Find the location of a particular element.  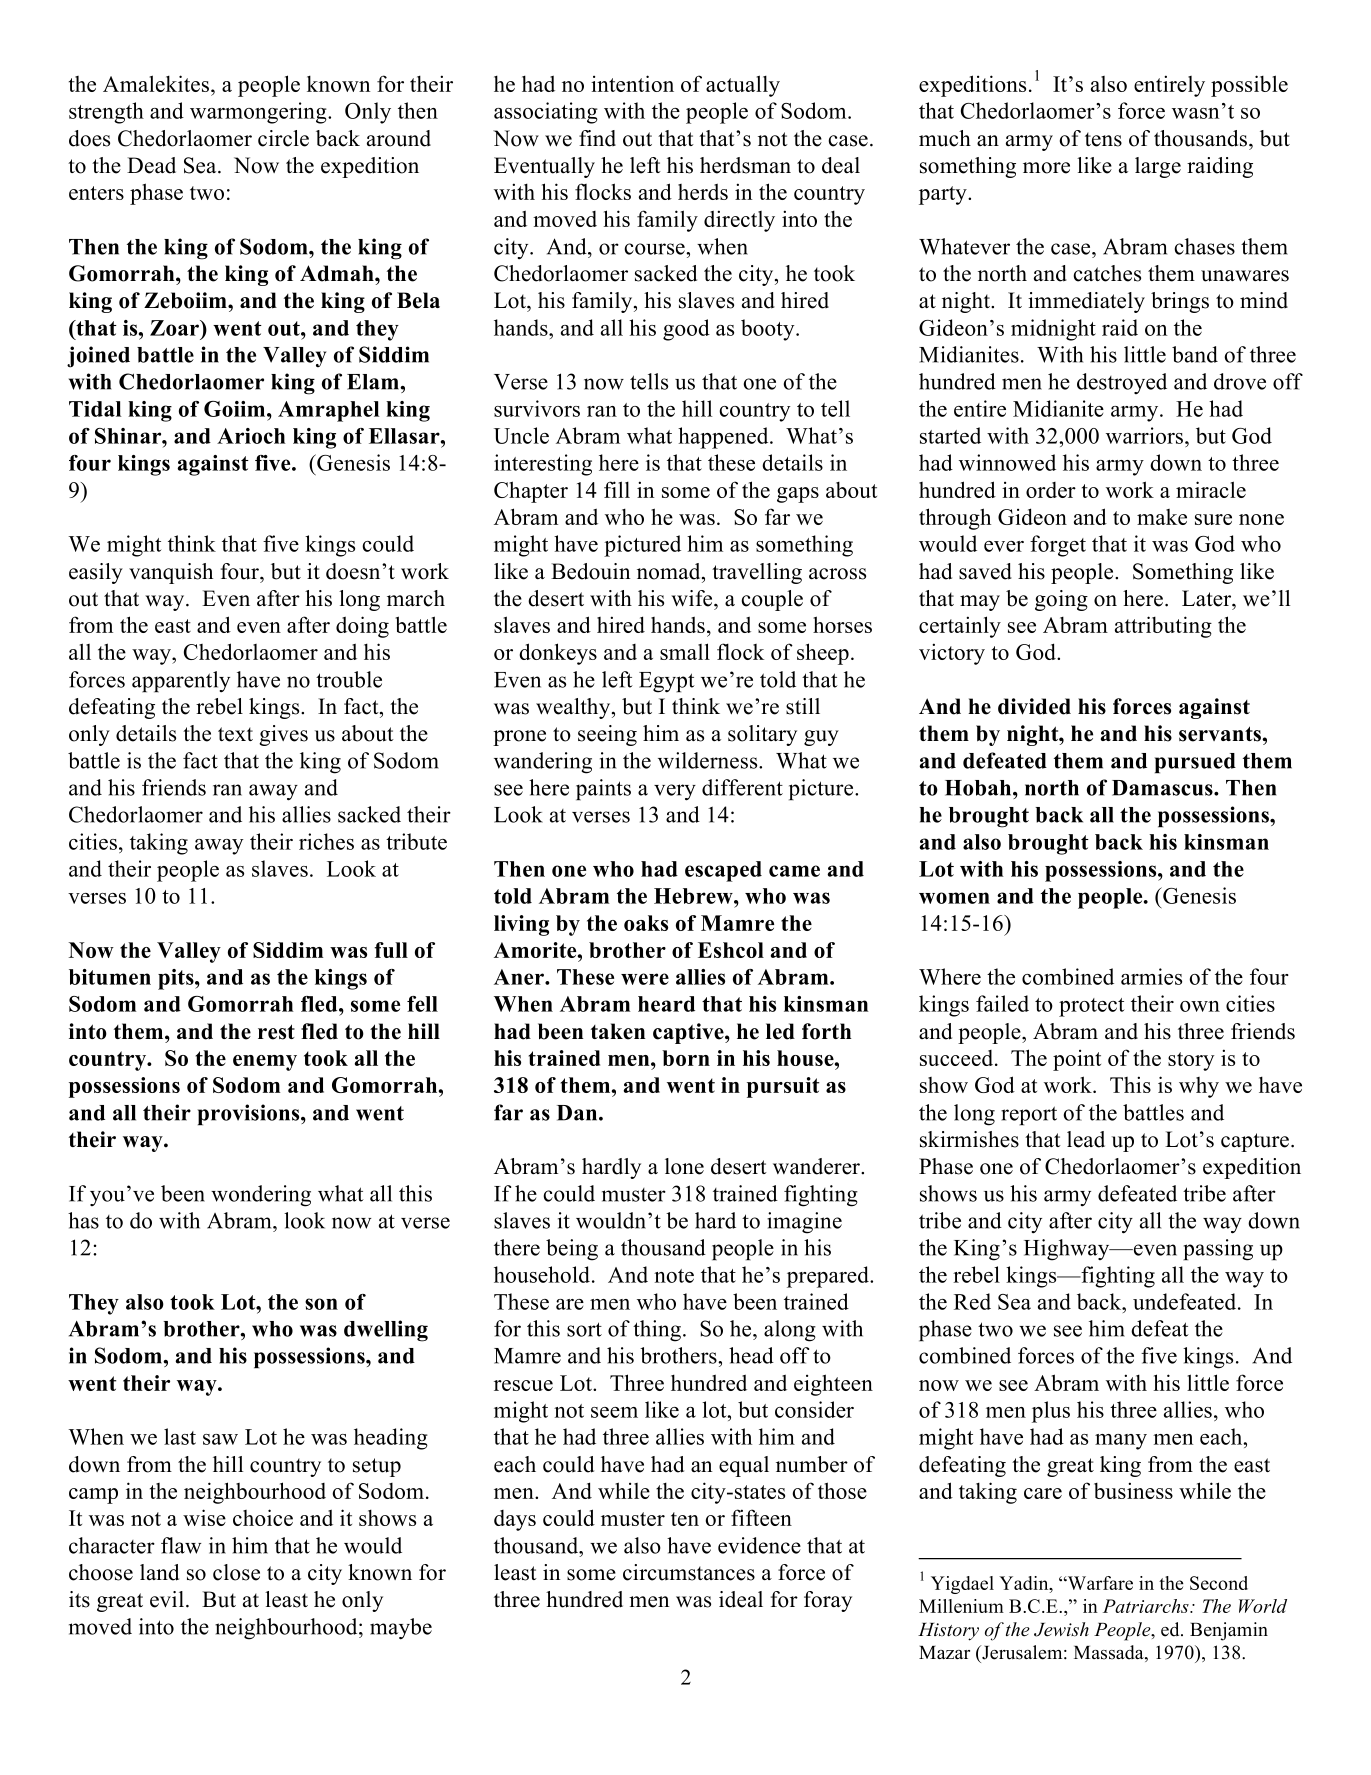

find is located at coordinates (597, 138).
